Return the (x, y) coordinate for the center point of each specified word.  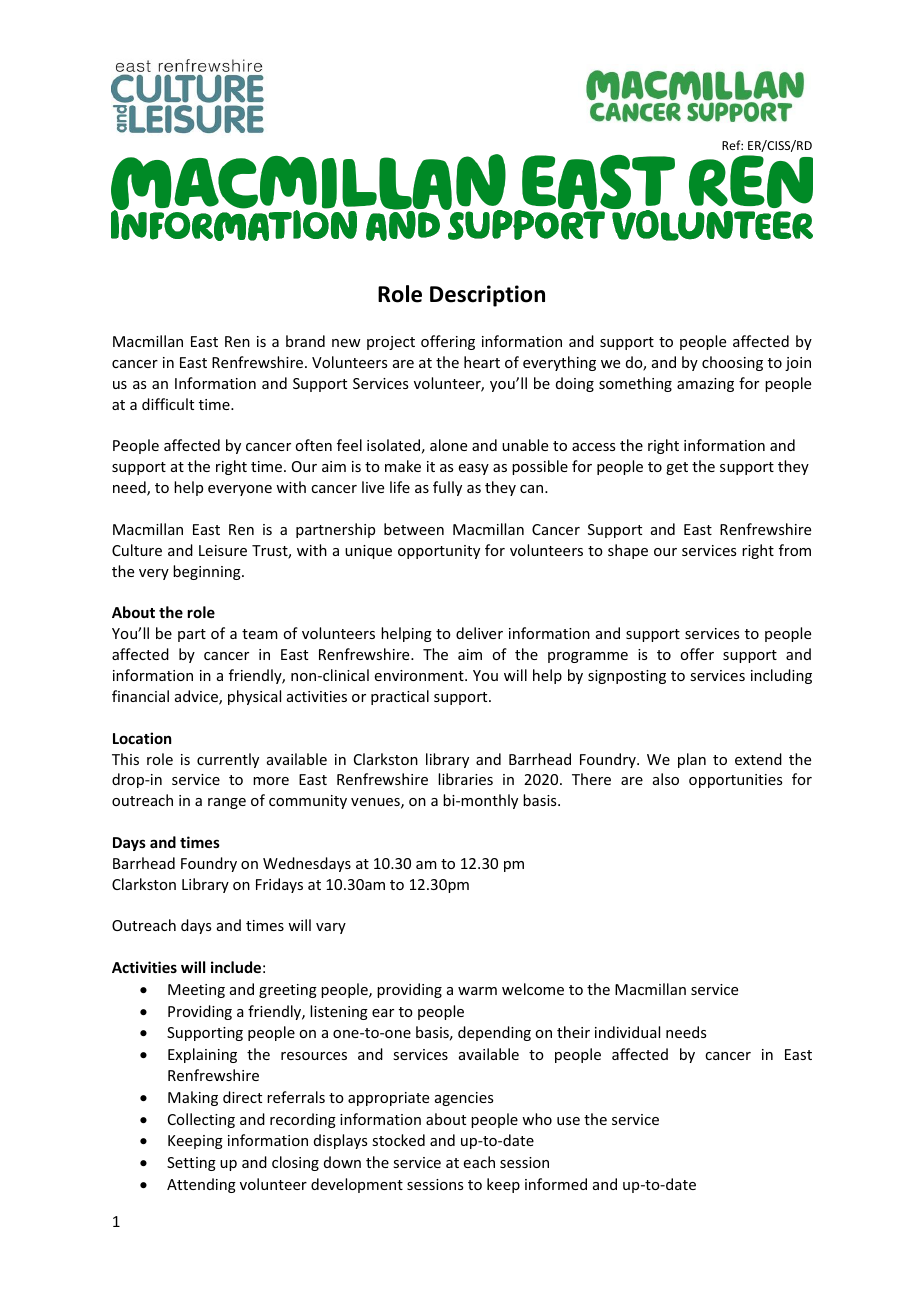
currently (228, 760)
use (568, 1121)
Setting (191, 1164)
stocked (398, 1140)
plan (692, 760)
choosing (732, 363)
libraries (465, 779)
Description (487, 296)
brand (305, 341)
